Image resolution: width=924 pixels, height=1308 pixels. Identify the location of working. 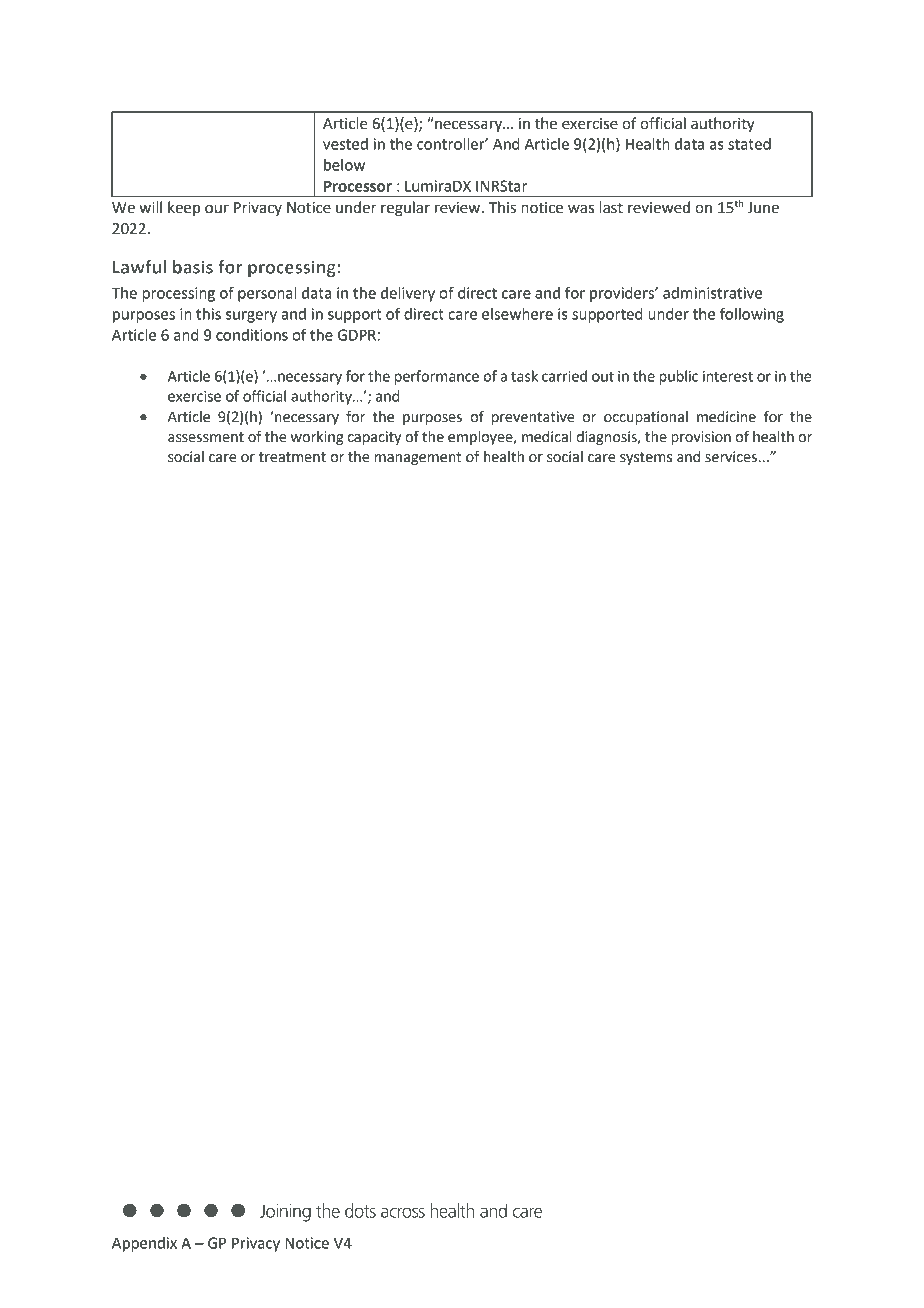
(317, 438).
